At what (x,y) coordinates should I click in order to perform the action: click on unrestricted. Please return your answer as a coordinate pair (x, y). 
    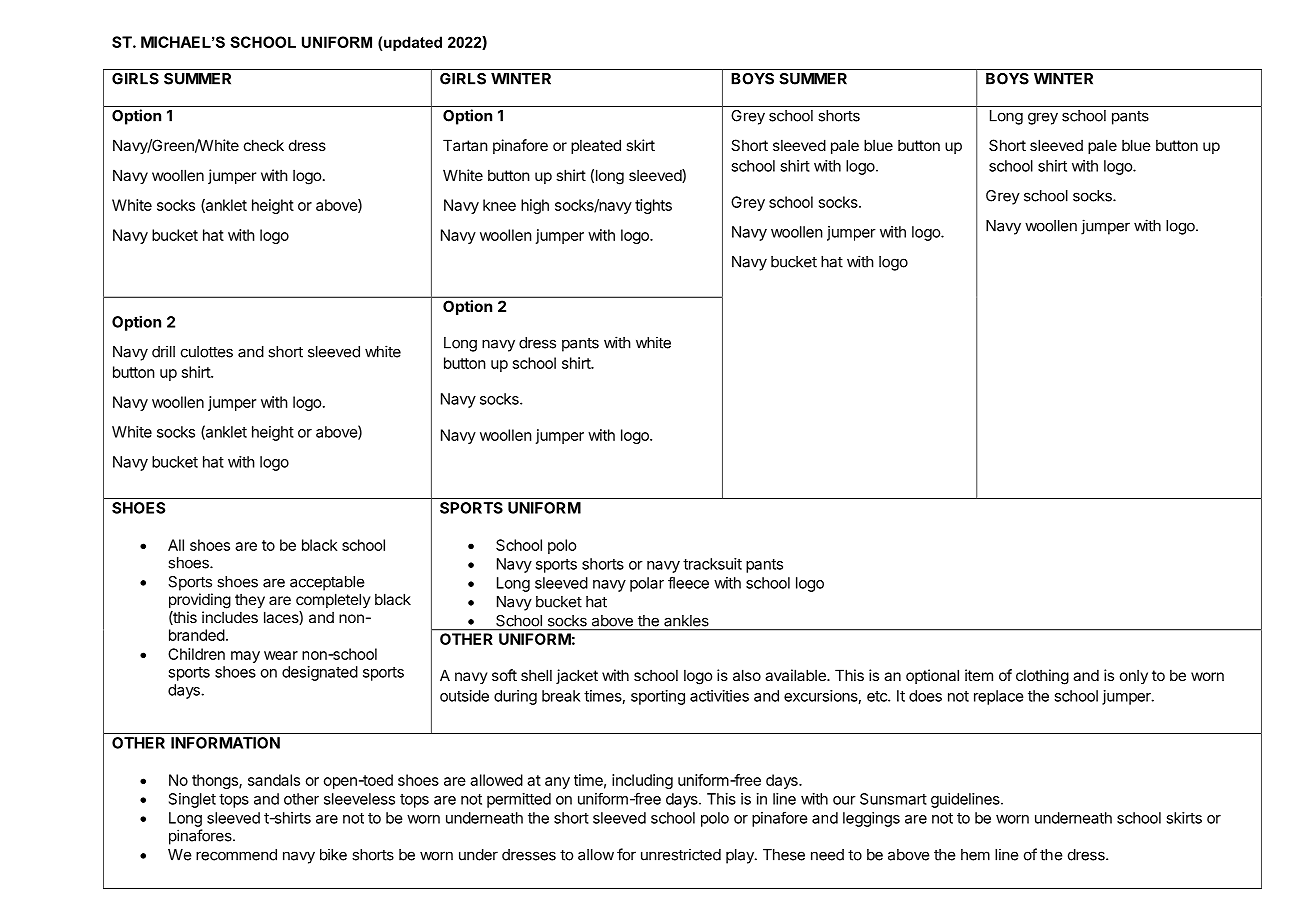
    Looking at the image, I should click on (681, 854).
